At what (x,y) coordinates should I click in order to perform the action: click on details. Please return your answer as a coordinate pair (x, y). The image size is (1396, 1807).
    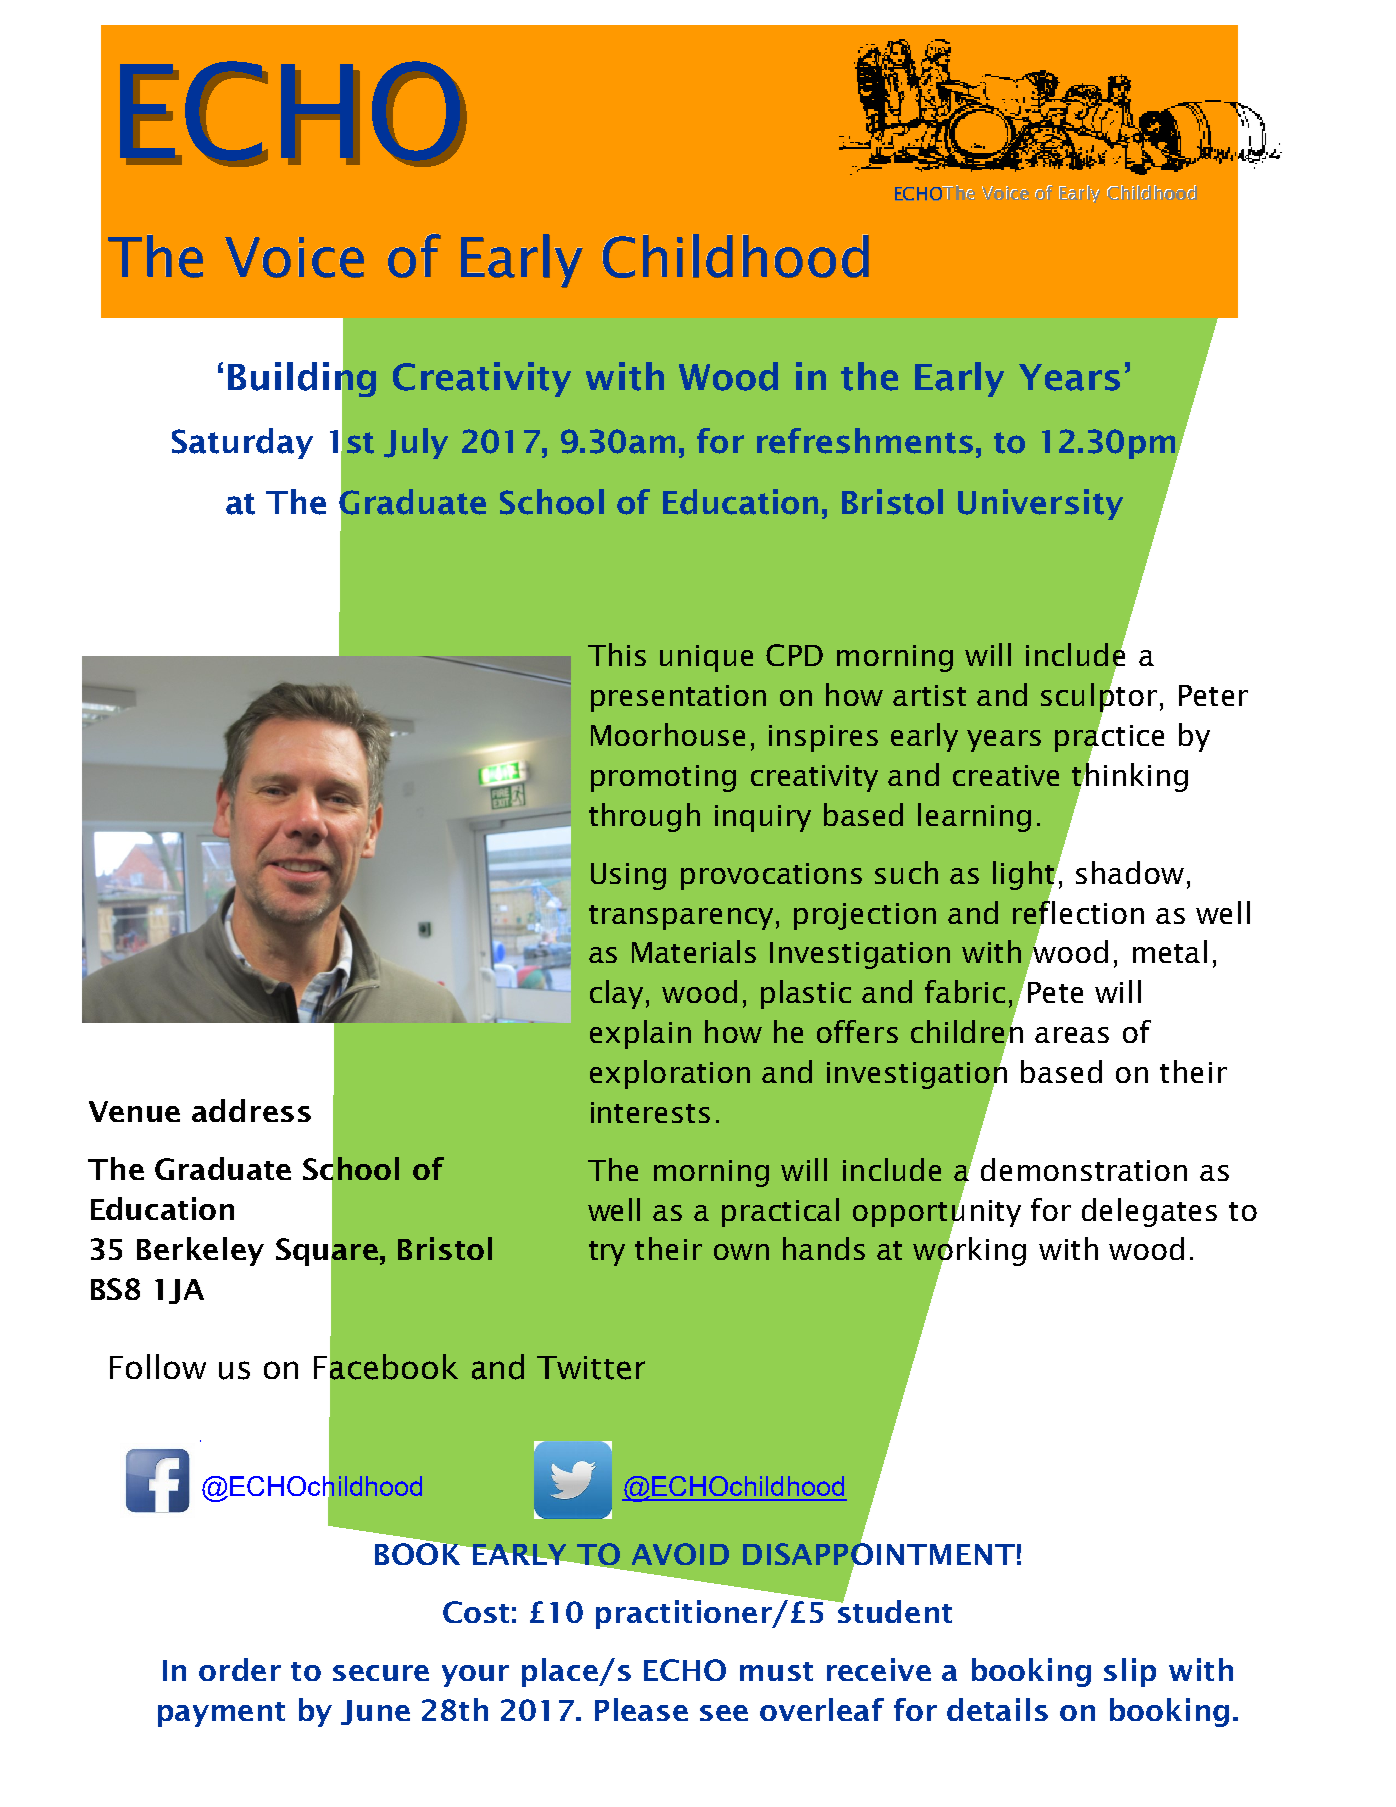
    Looking at the image, I should click on (997, 1709).
